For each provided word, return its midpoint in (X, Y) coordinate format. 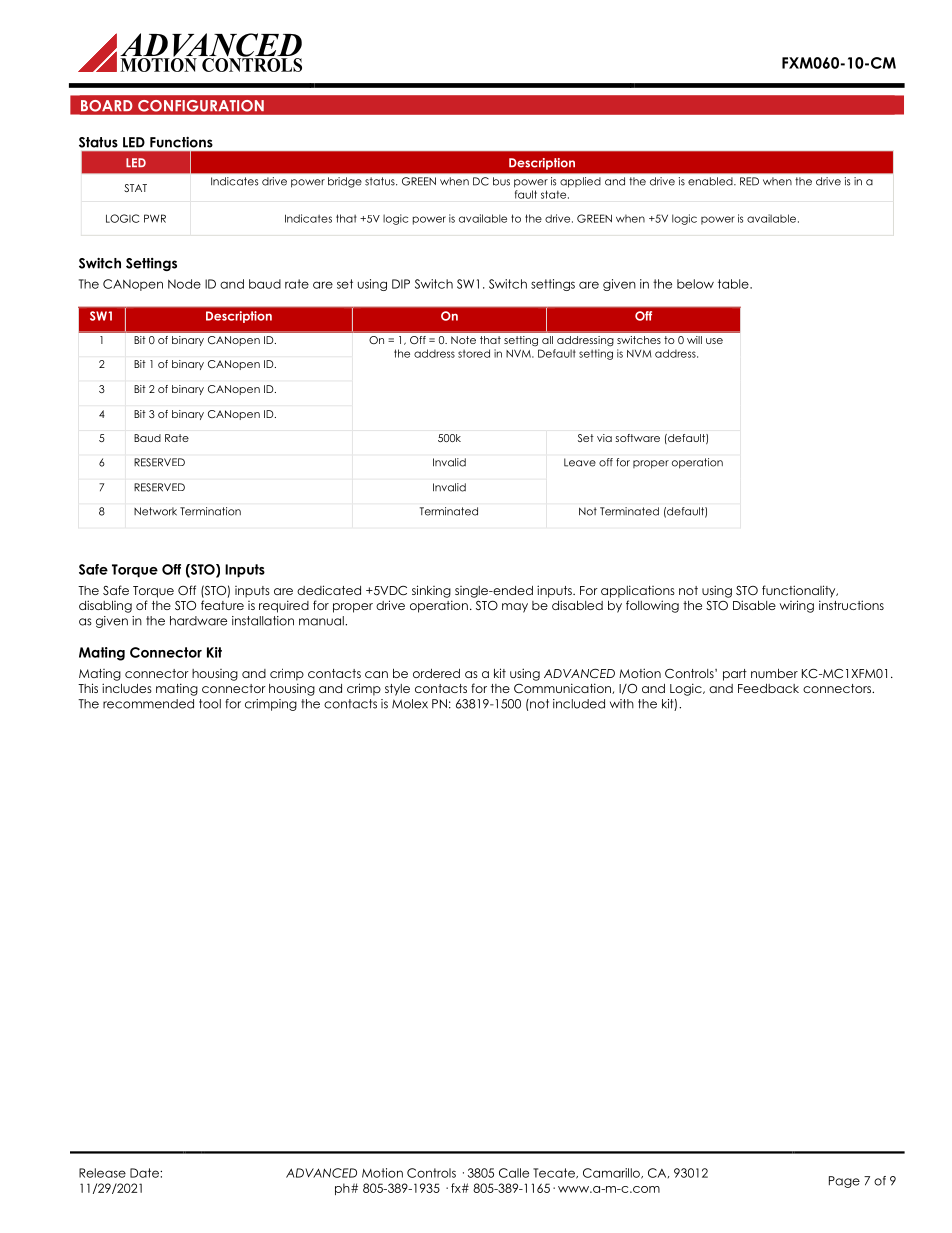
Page (844, 1182)
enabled (711, 181)
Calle (514, 1173)
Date (145, 1173)
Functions (181, 142)
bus (501, 181)
